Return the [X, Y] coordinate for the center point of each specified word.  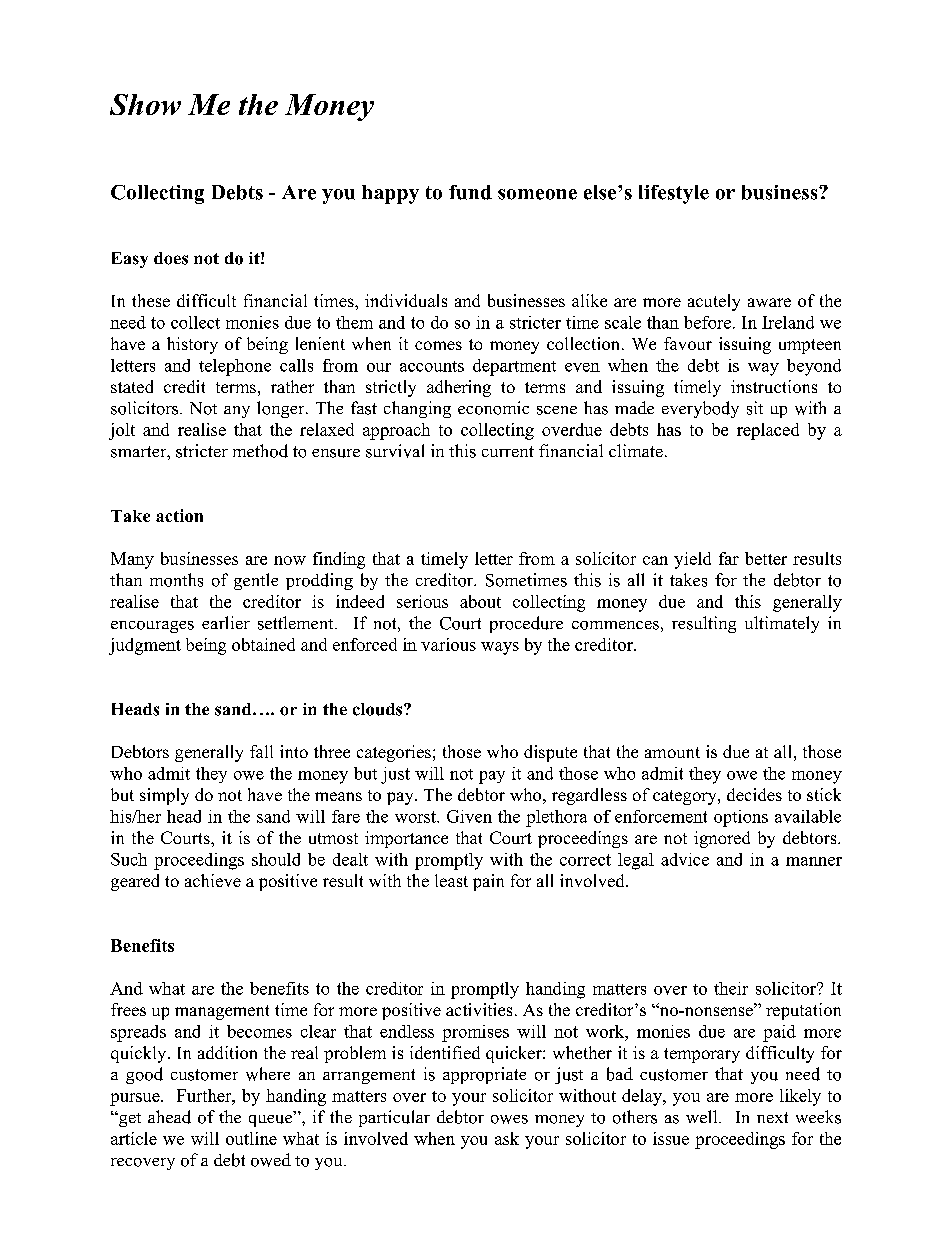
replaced [768, 431]
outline [251, 1138]
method [260, 451]
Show [145, 104]
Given [469, 816]
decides [754, 794]
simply [164, 796]
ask [507, 1138]
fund [470, 192]
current [508, 451]
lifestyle [674, 194]
